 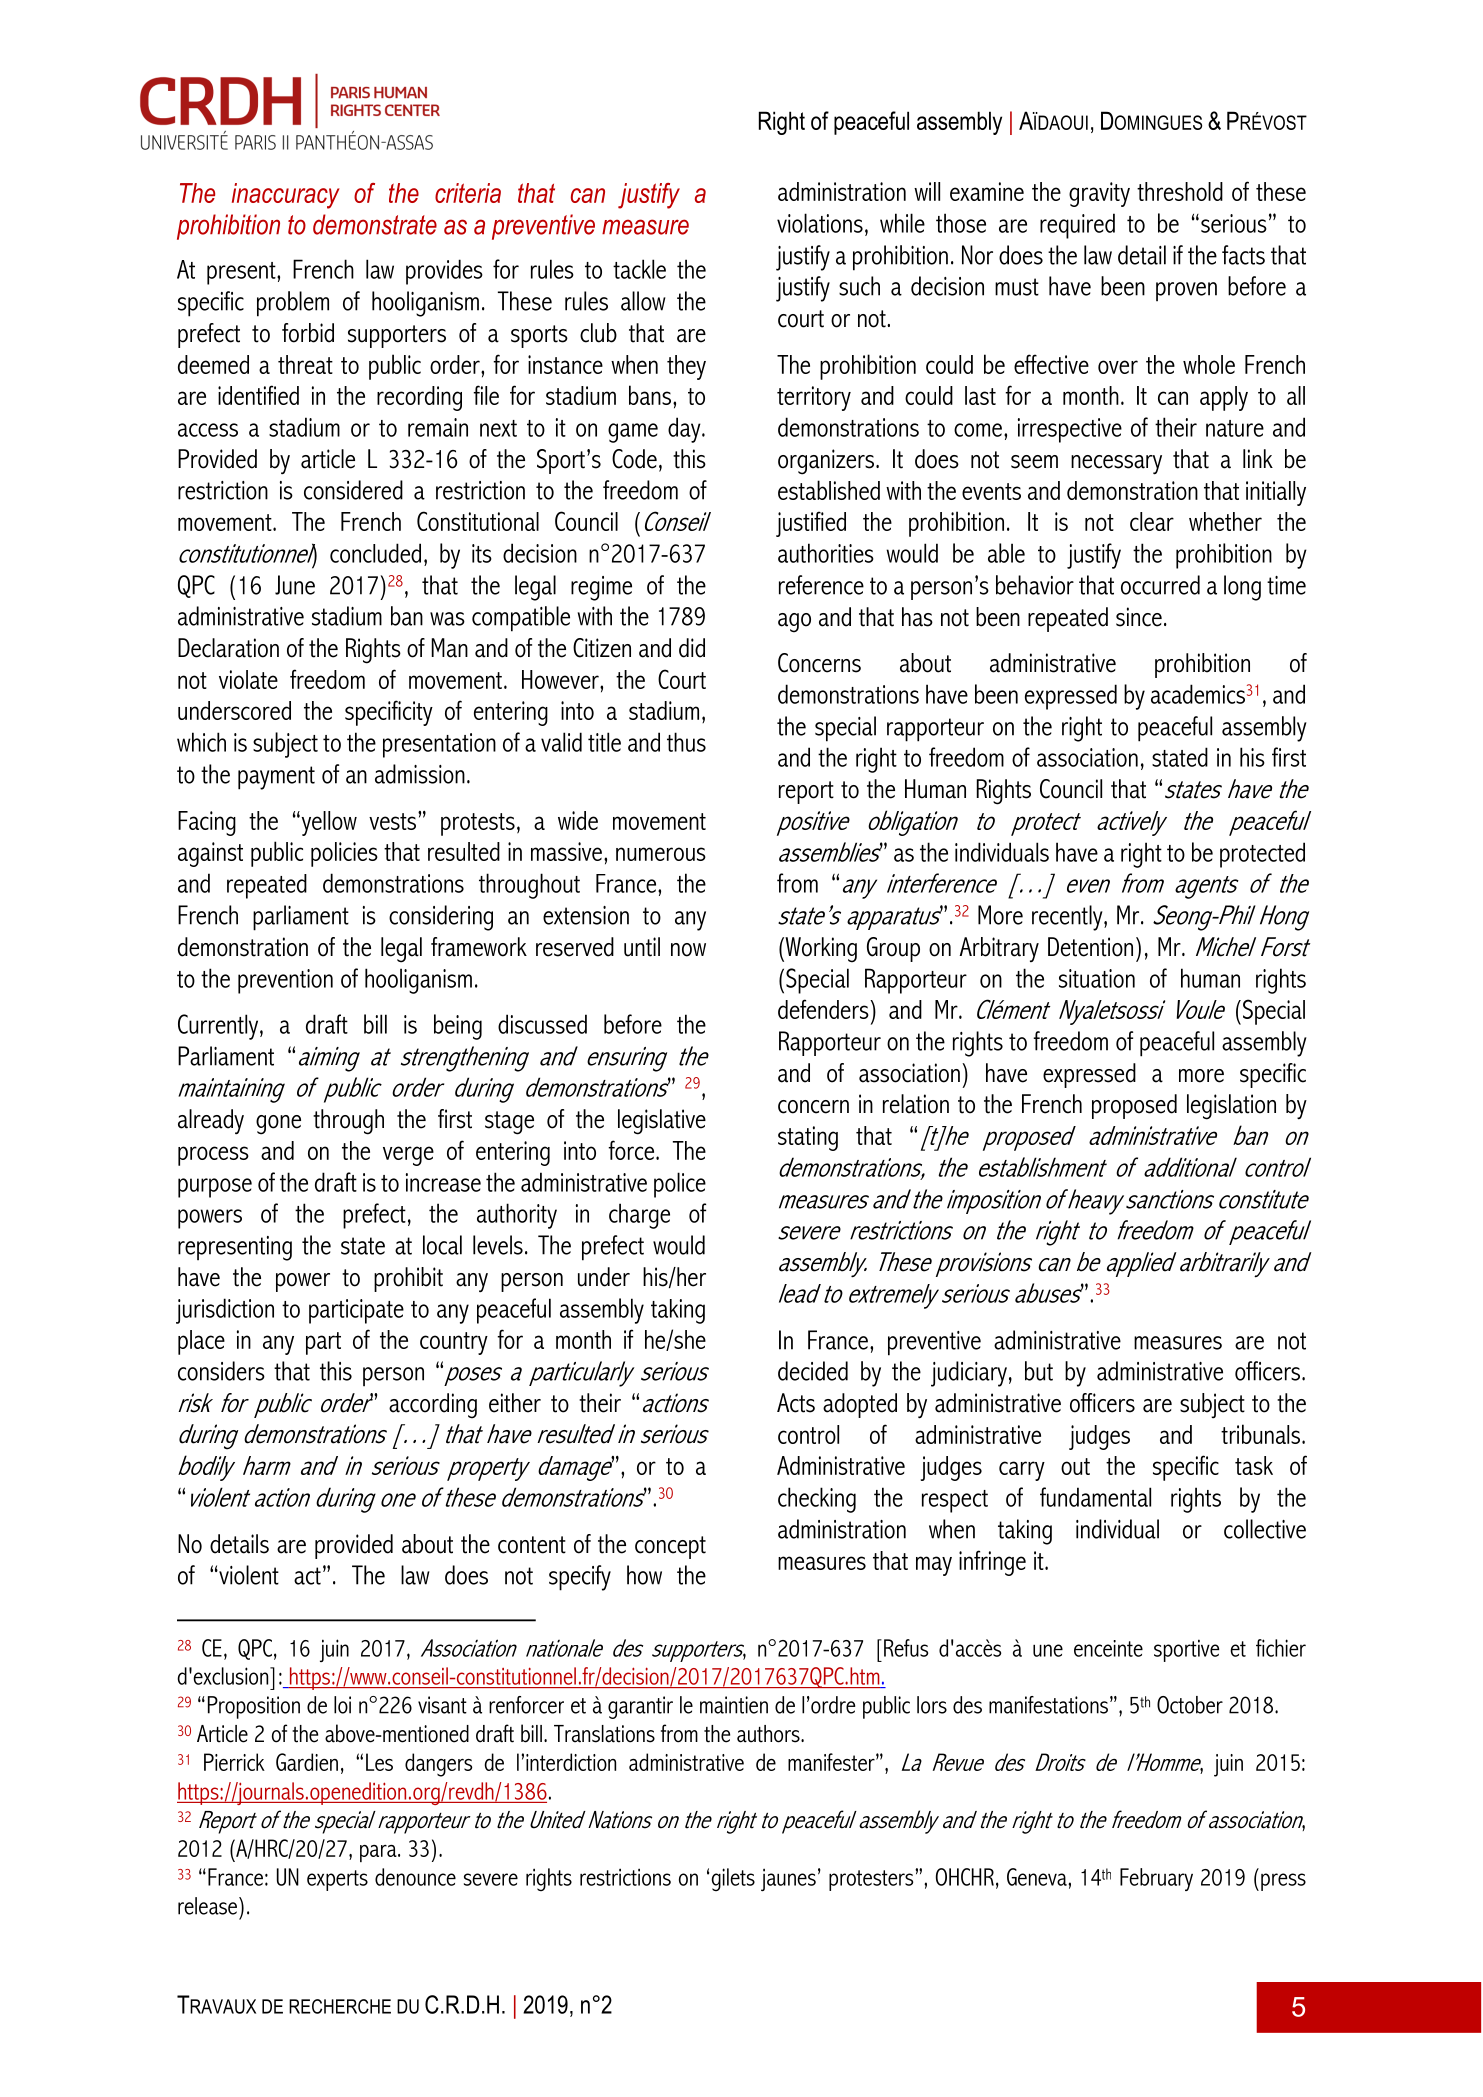 I want to click on violations, so click(x=820, y=223).
